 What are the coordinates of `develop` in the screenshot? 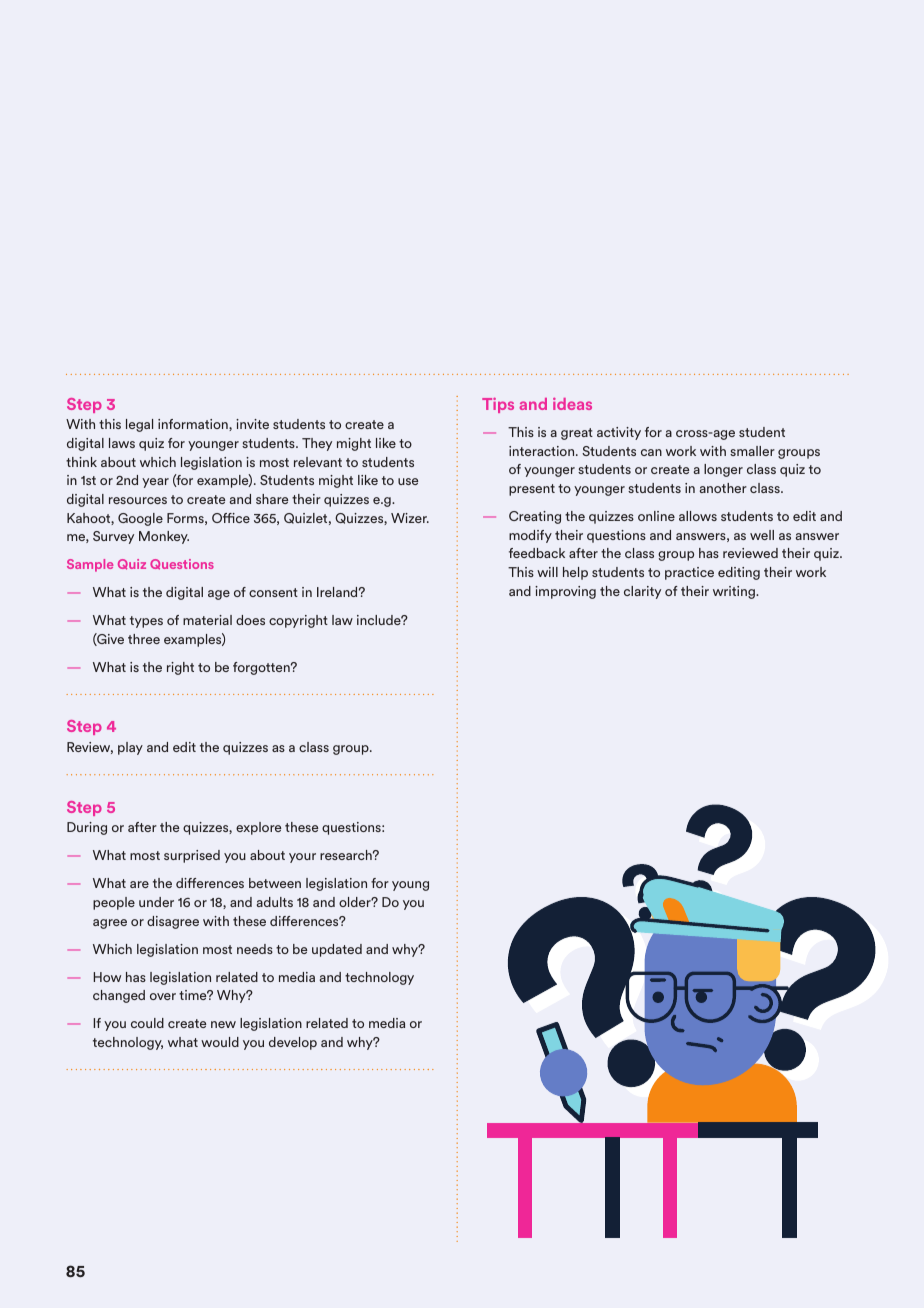 It's located at (293, 1043).
